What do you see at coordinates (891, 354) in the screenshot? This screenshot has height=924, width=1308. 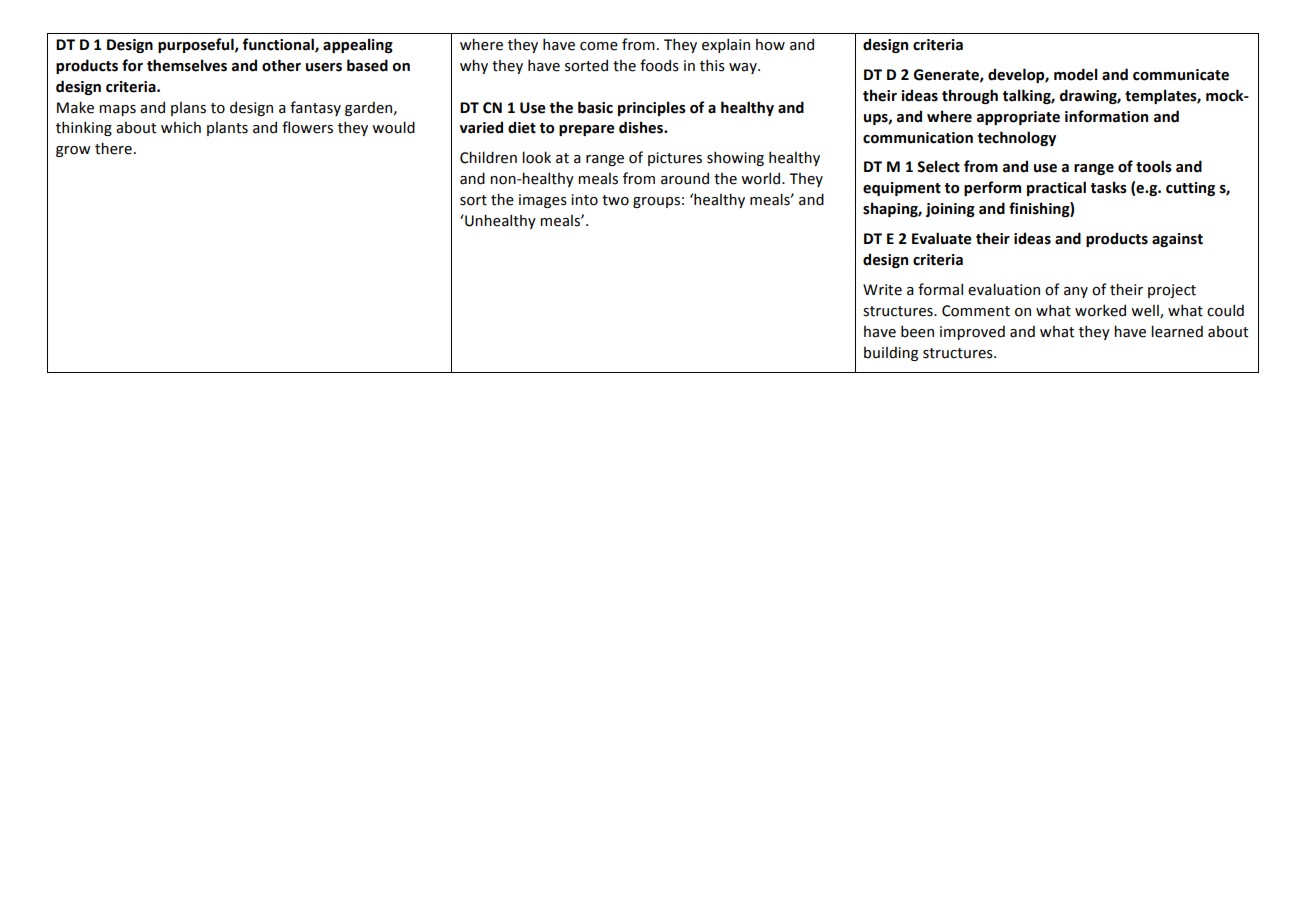 I see `building` at bounding box center [891, 354].
